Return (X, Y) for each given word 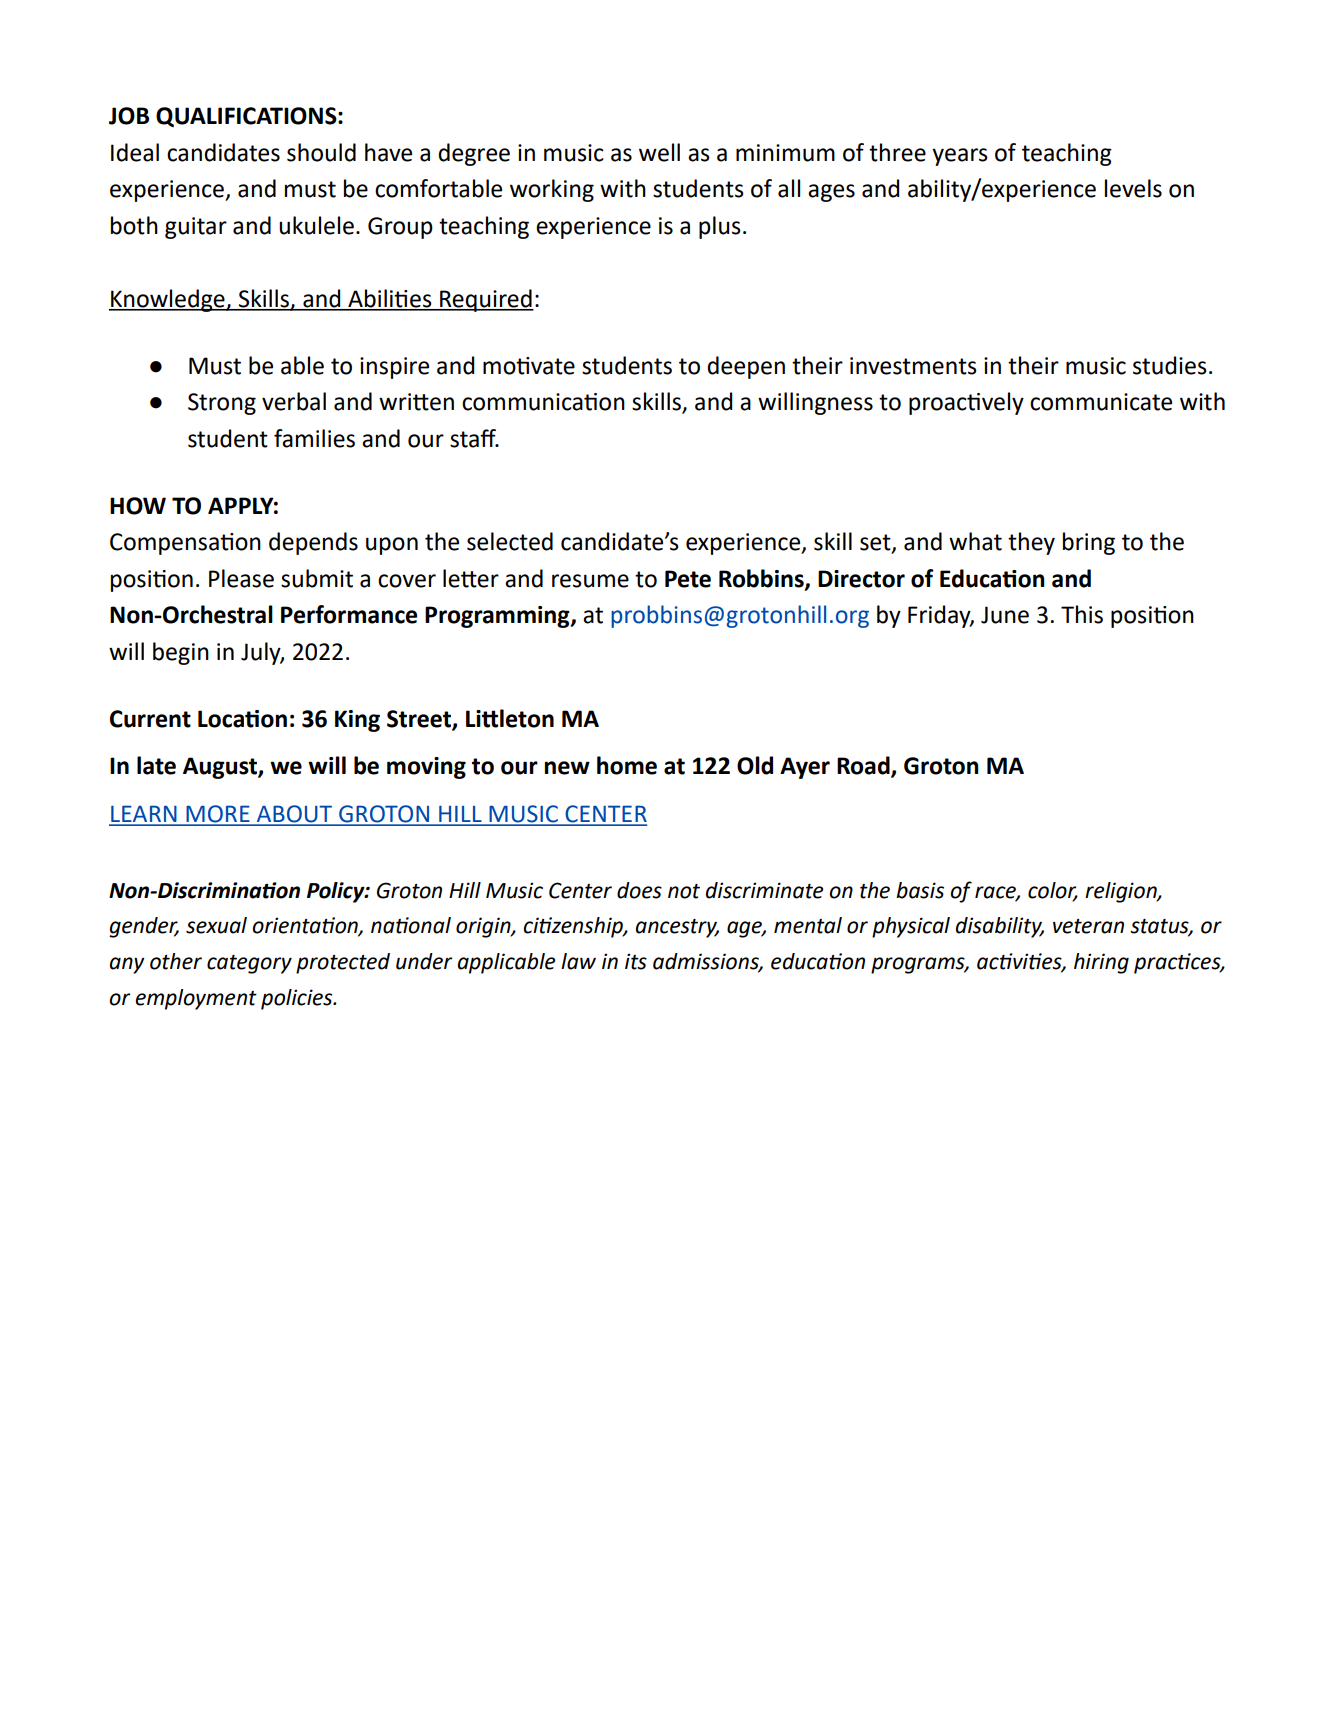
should (321, 152)
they (1031, 543)
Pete (688, 579)
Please (241, 578)
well (659, 152)
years (960, 157)
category (249, 964)
